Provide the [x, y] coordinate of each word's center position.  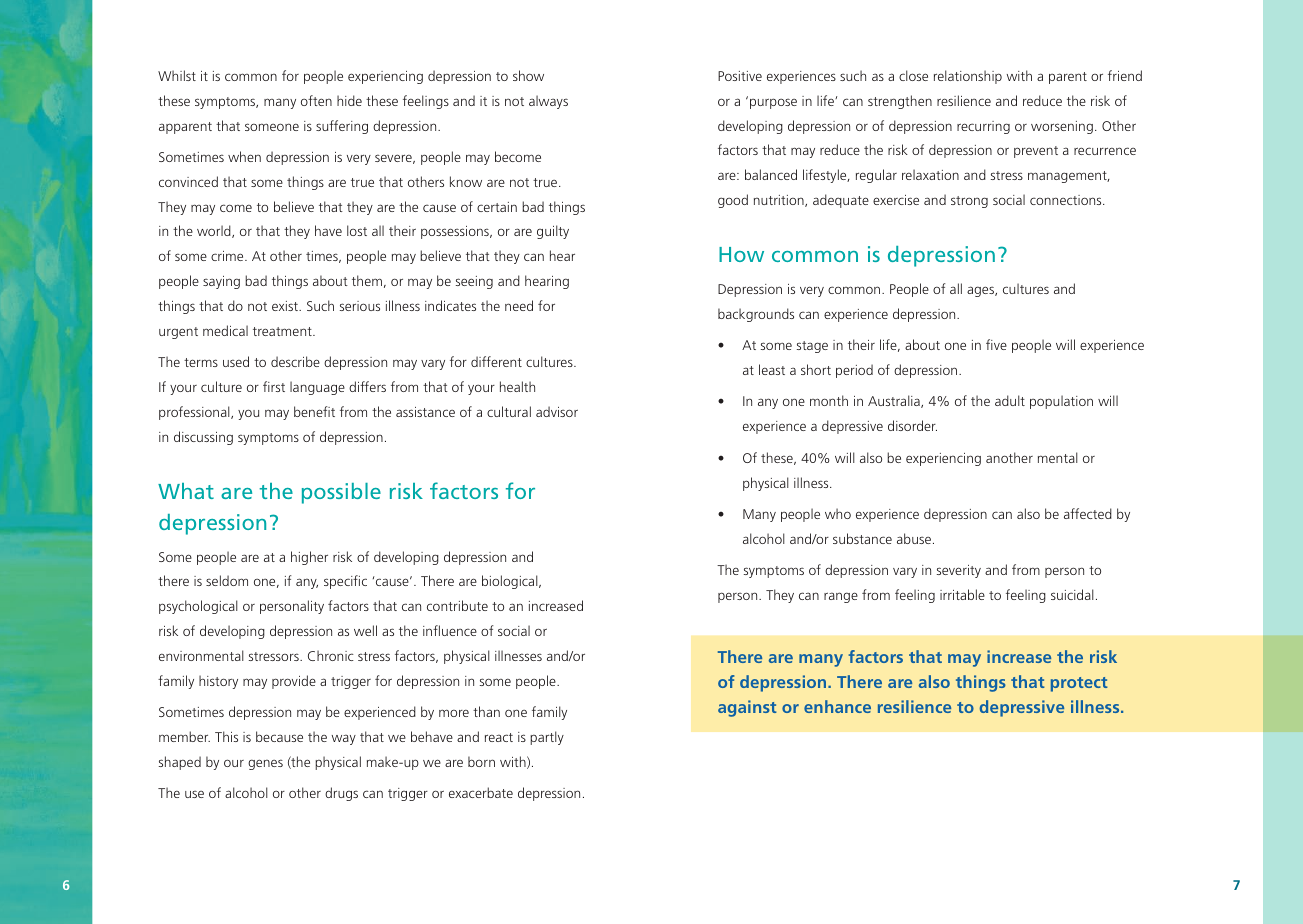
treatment [283, 331]
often [316, 100]
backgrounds [756, 315]
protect [1079, 684]
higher [309, 558]
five [996, 344]
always [548, 102]
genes [265, 764]
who [838, 513]
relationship [968, 77]
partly [547, 738]
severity [959, 571]
